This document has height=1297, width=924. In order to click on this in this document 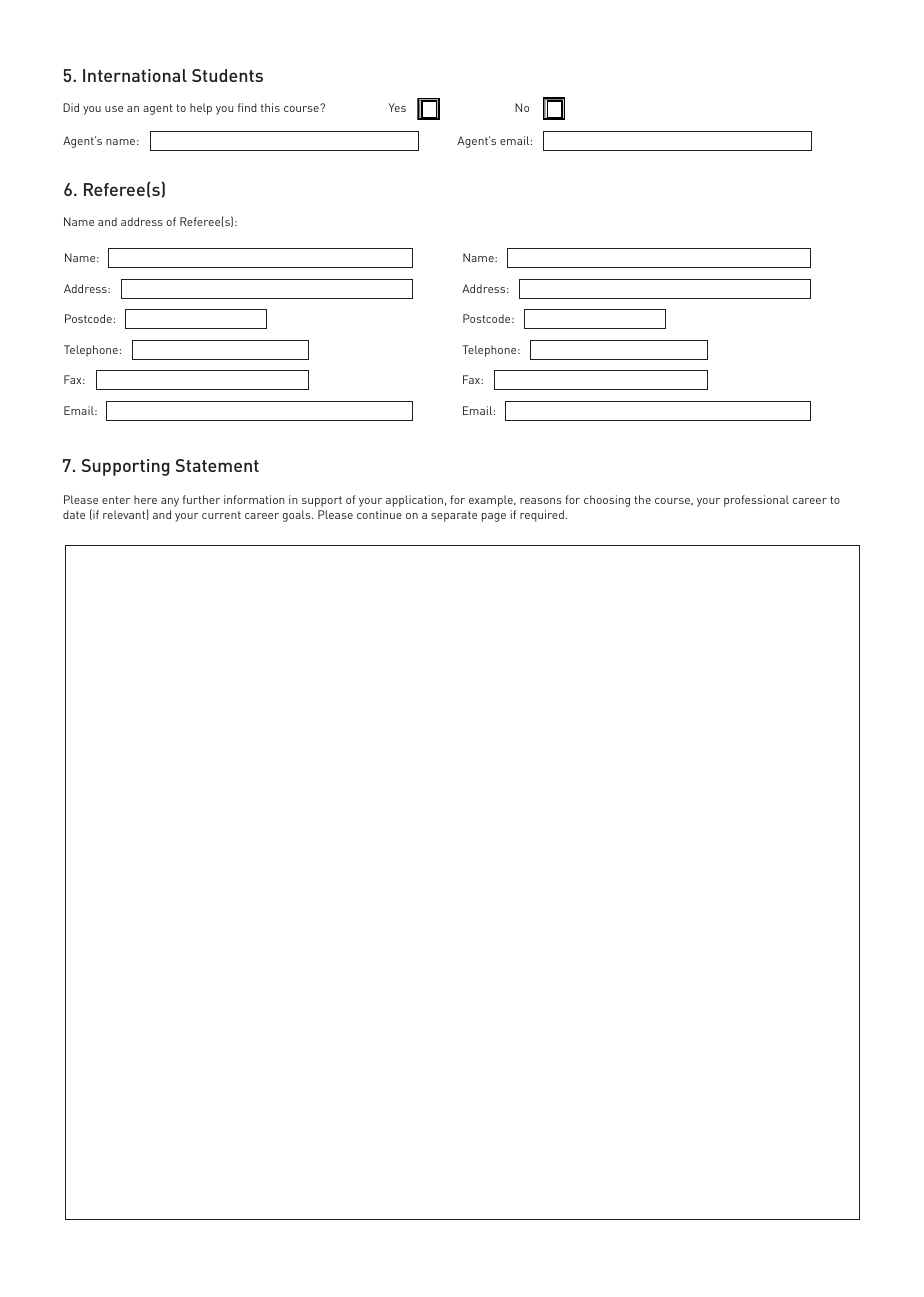, I will do `click(270, 107)`.
